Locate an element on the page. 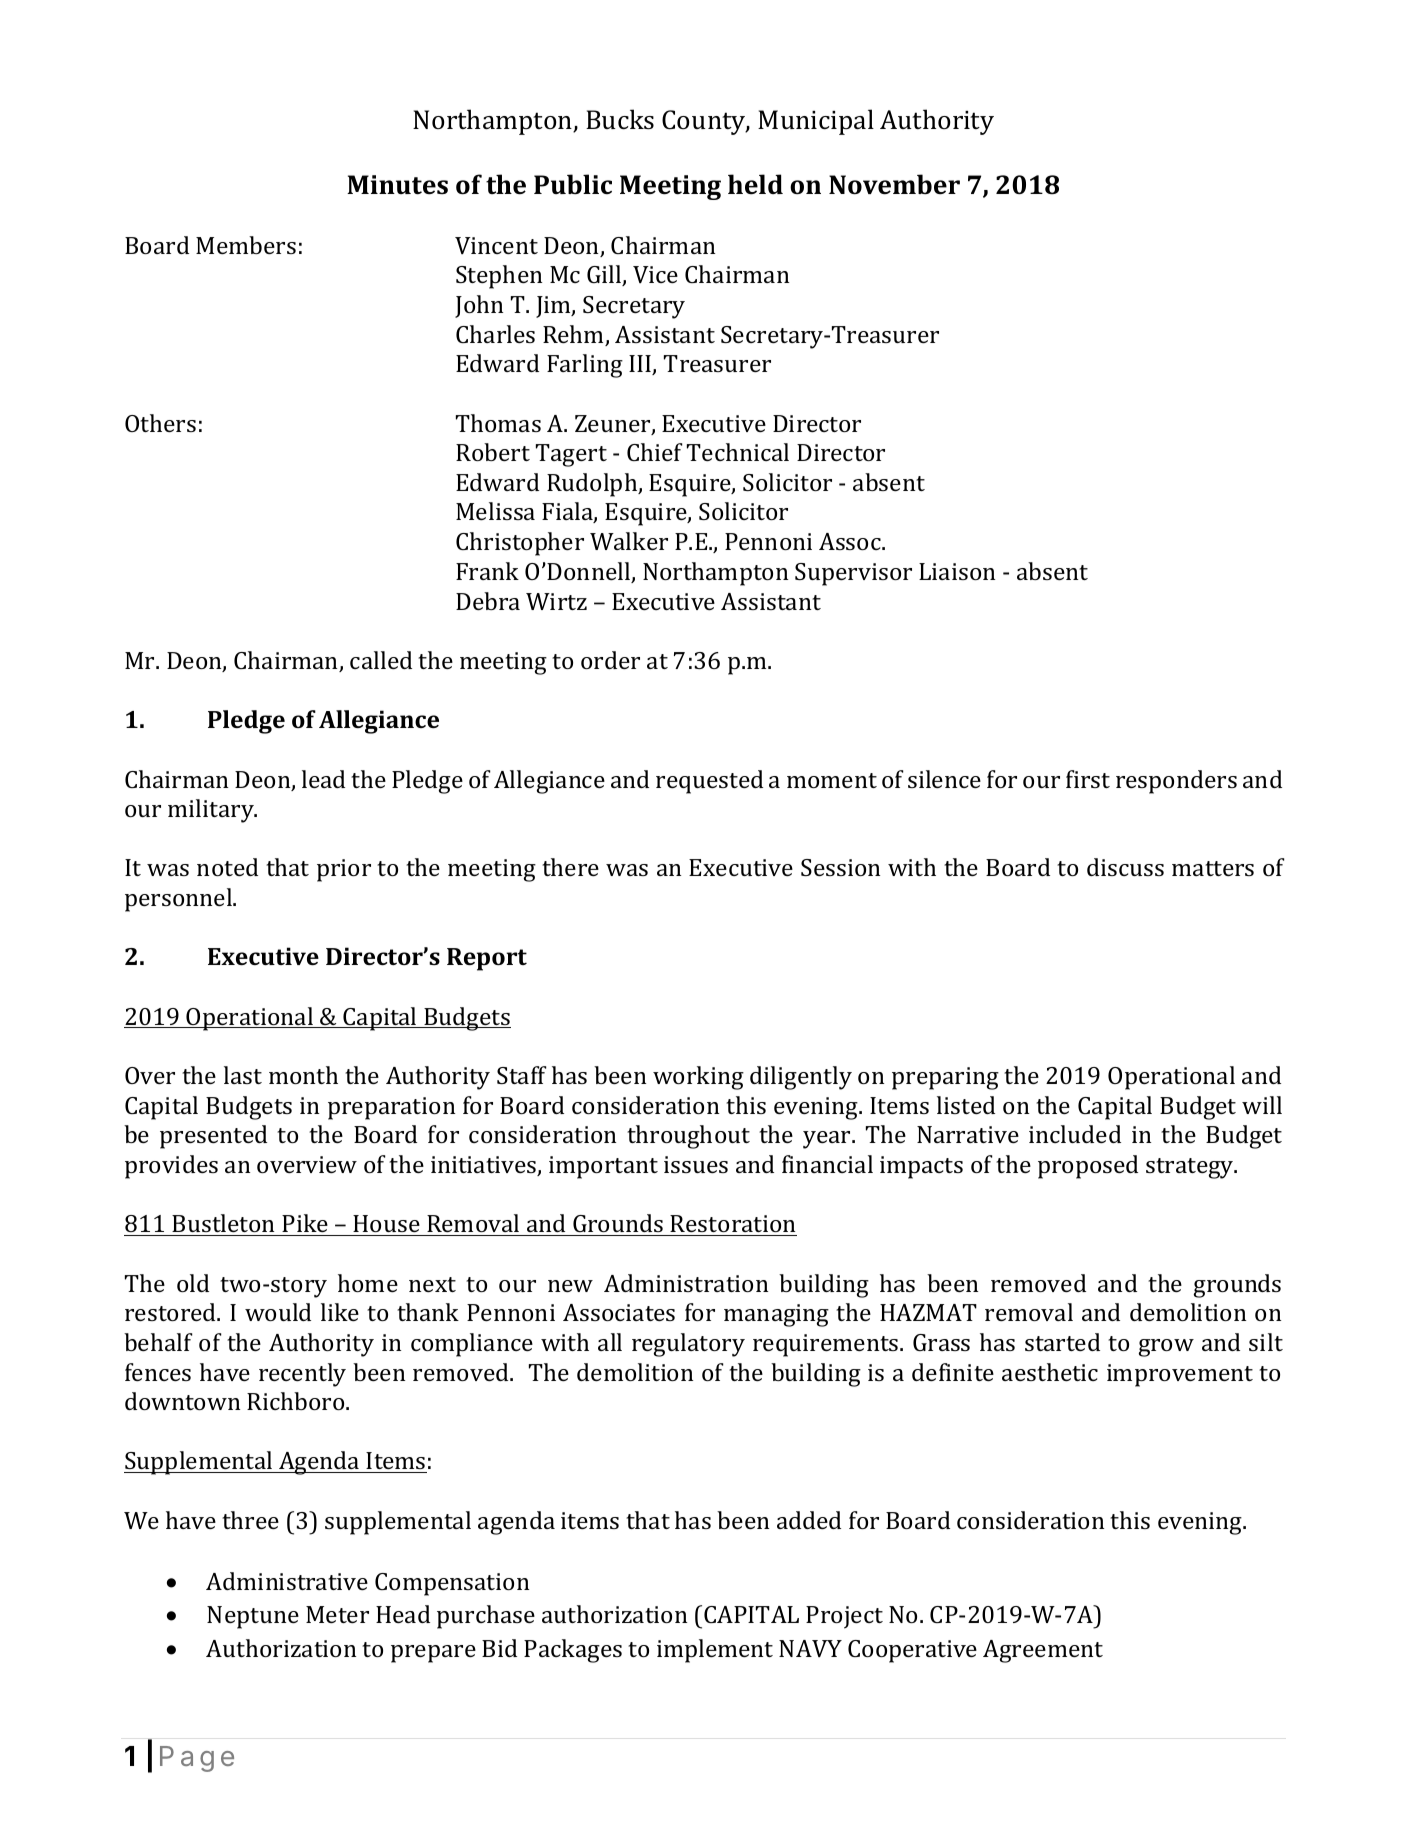 This page has width=1407, height=1821. Session is located at coordinates (840, 867).
